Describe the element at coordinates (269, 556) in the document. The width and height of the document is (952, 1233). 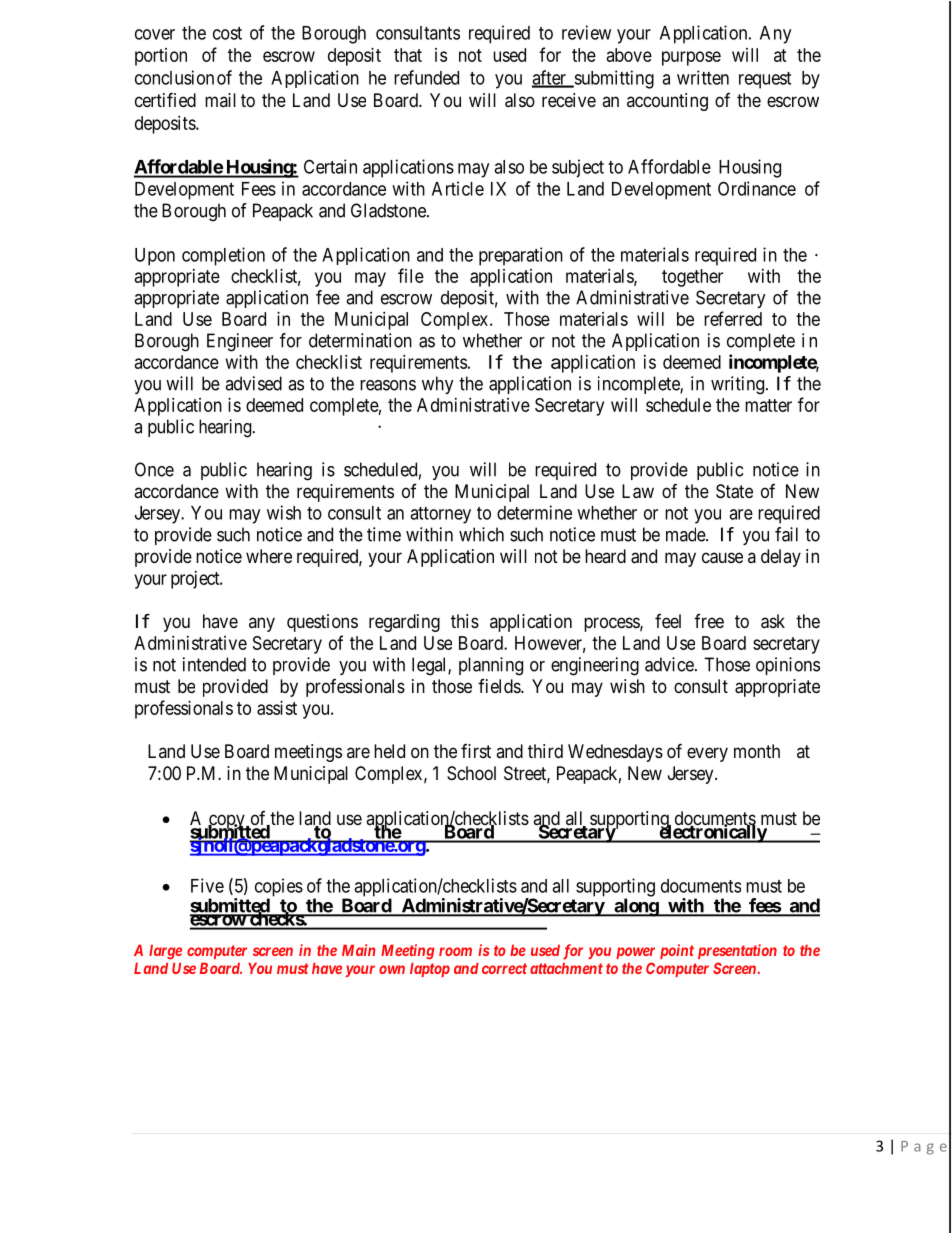
I see `where` at that location.
